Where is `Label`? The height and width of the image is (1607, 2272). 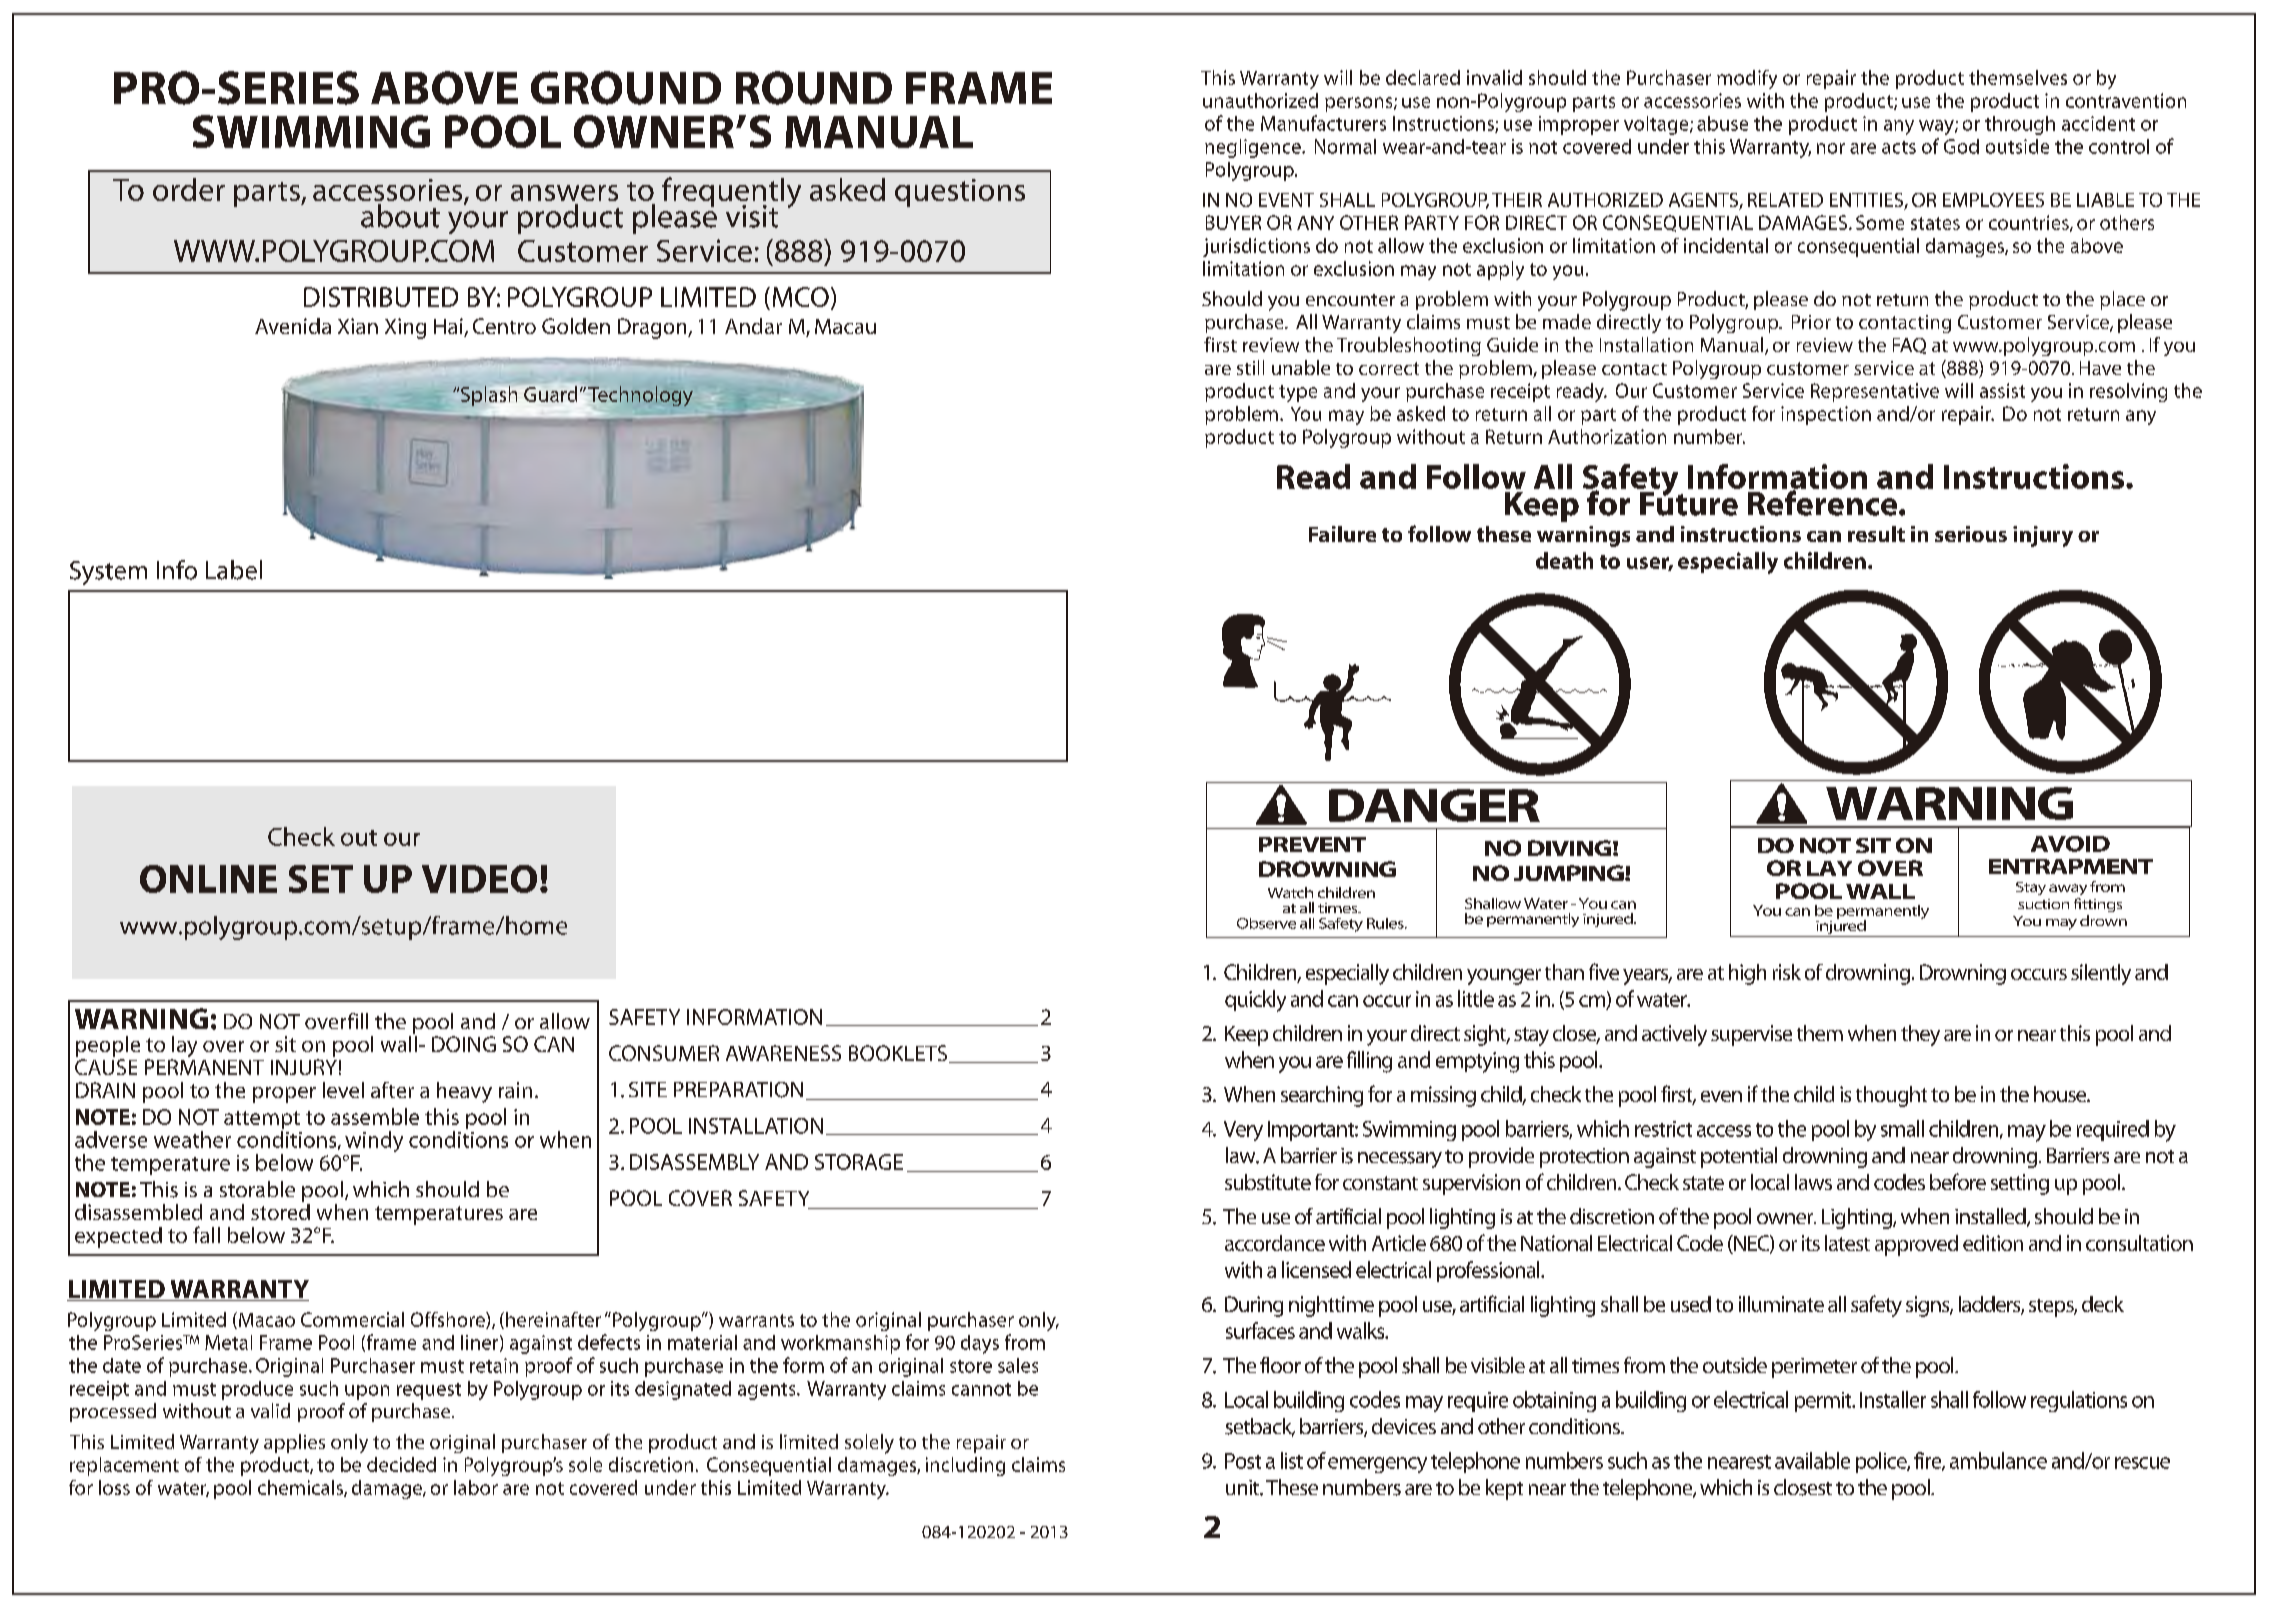
Label is located at coordinates (234, 570).
